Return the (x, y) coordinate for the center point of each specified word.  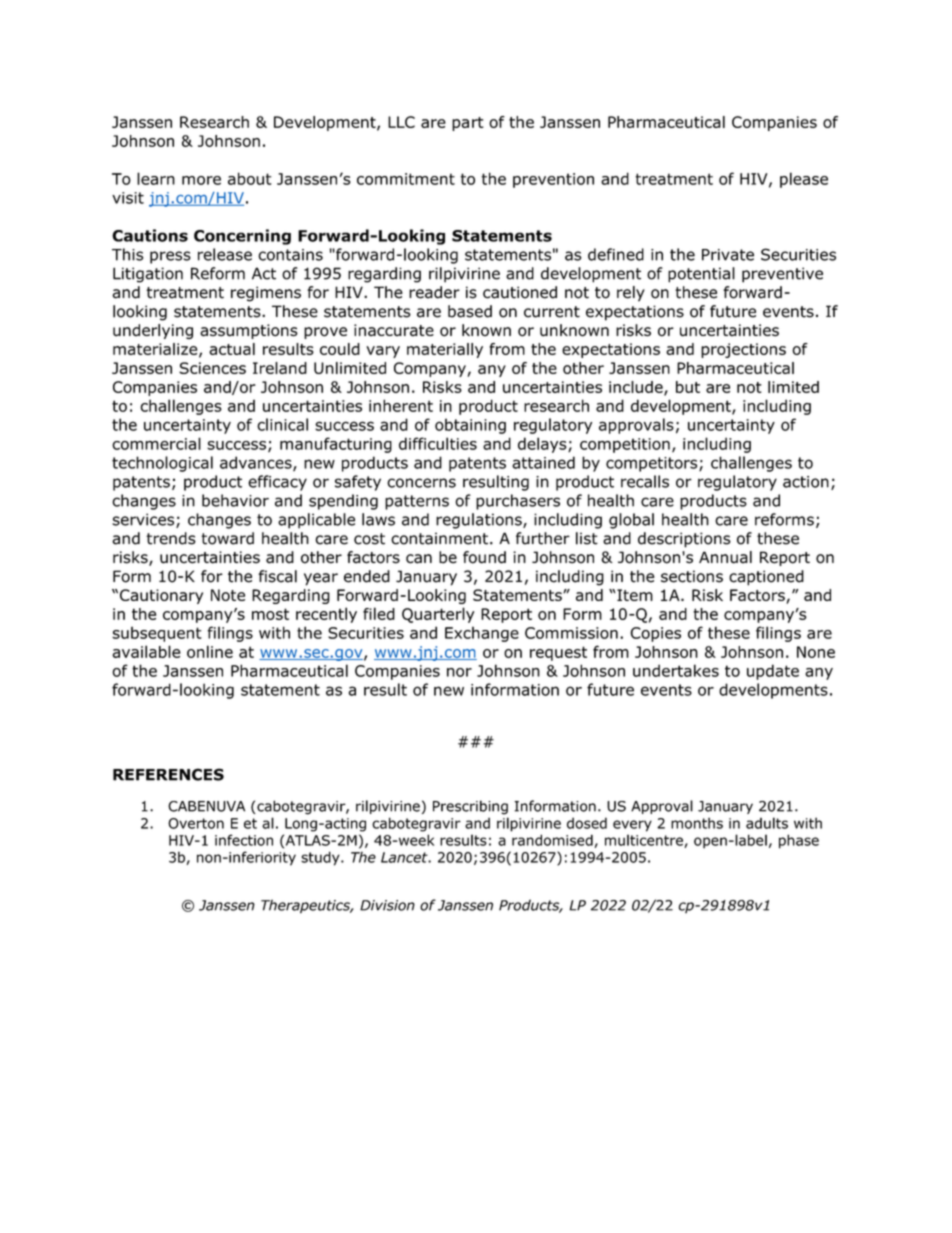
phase (799, 841)
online (210, 651)
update (773, 672)
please (804, 180)
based (470, 311)
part (468, 124)
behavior (235, 500)
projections (743, 350)
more (201, 180)
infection (244, 840)
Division (387, 905)
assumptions (249, 331)
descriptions (684, 540)
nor (459, 672)
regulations (480, 521)
